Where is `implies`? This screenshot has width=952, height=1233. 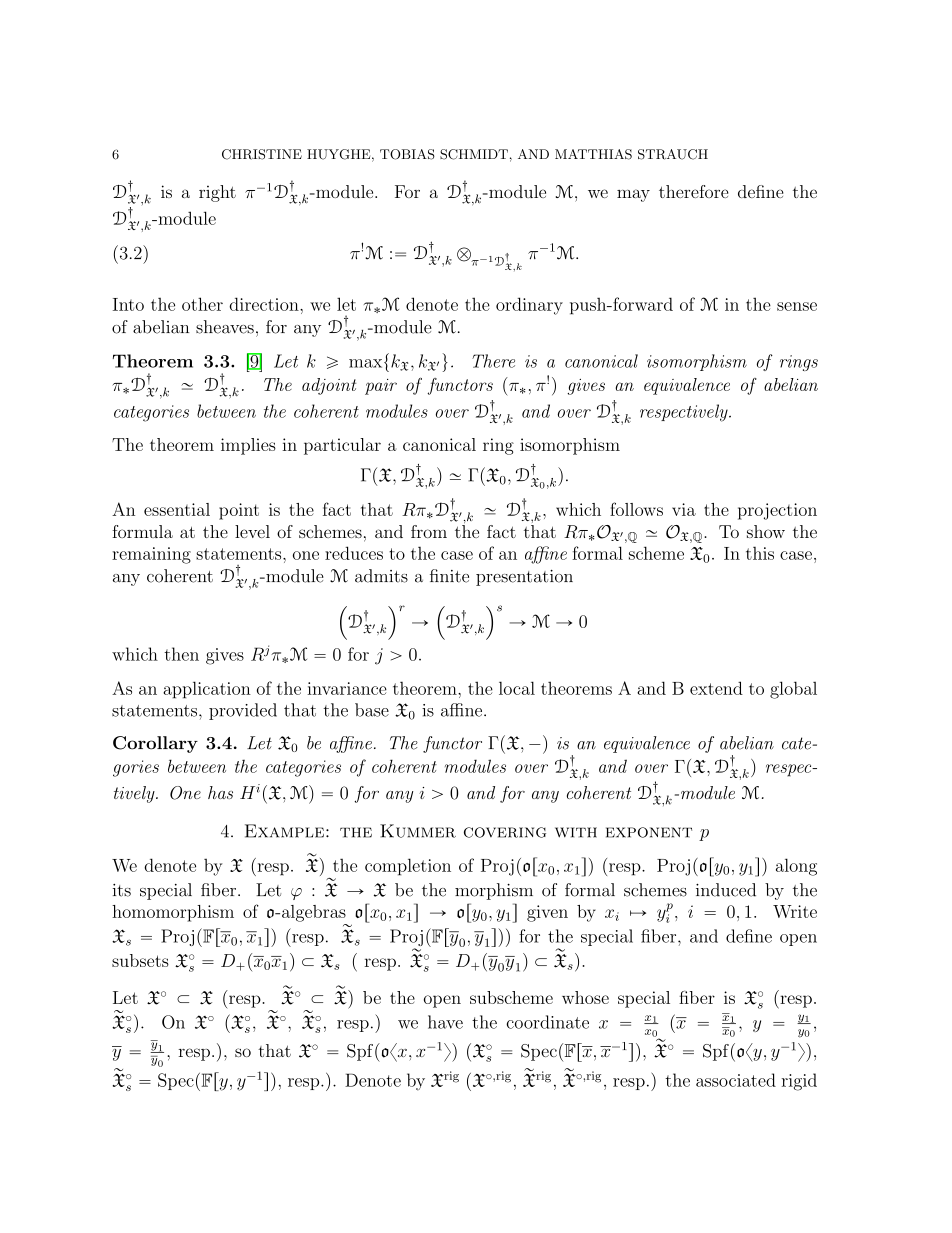 implies is located at coordinates (248, 446).
